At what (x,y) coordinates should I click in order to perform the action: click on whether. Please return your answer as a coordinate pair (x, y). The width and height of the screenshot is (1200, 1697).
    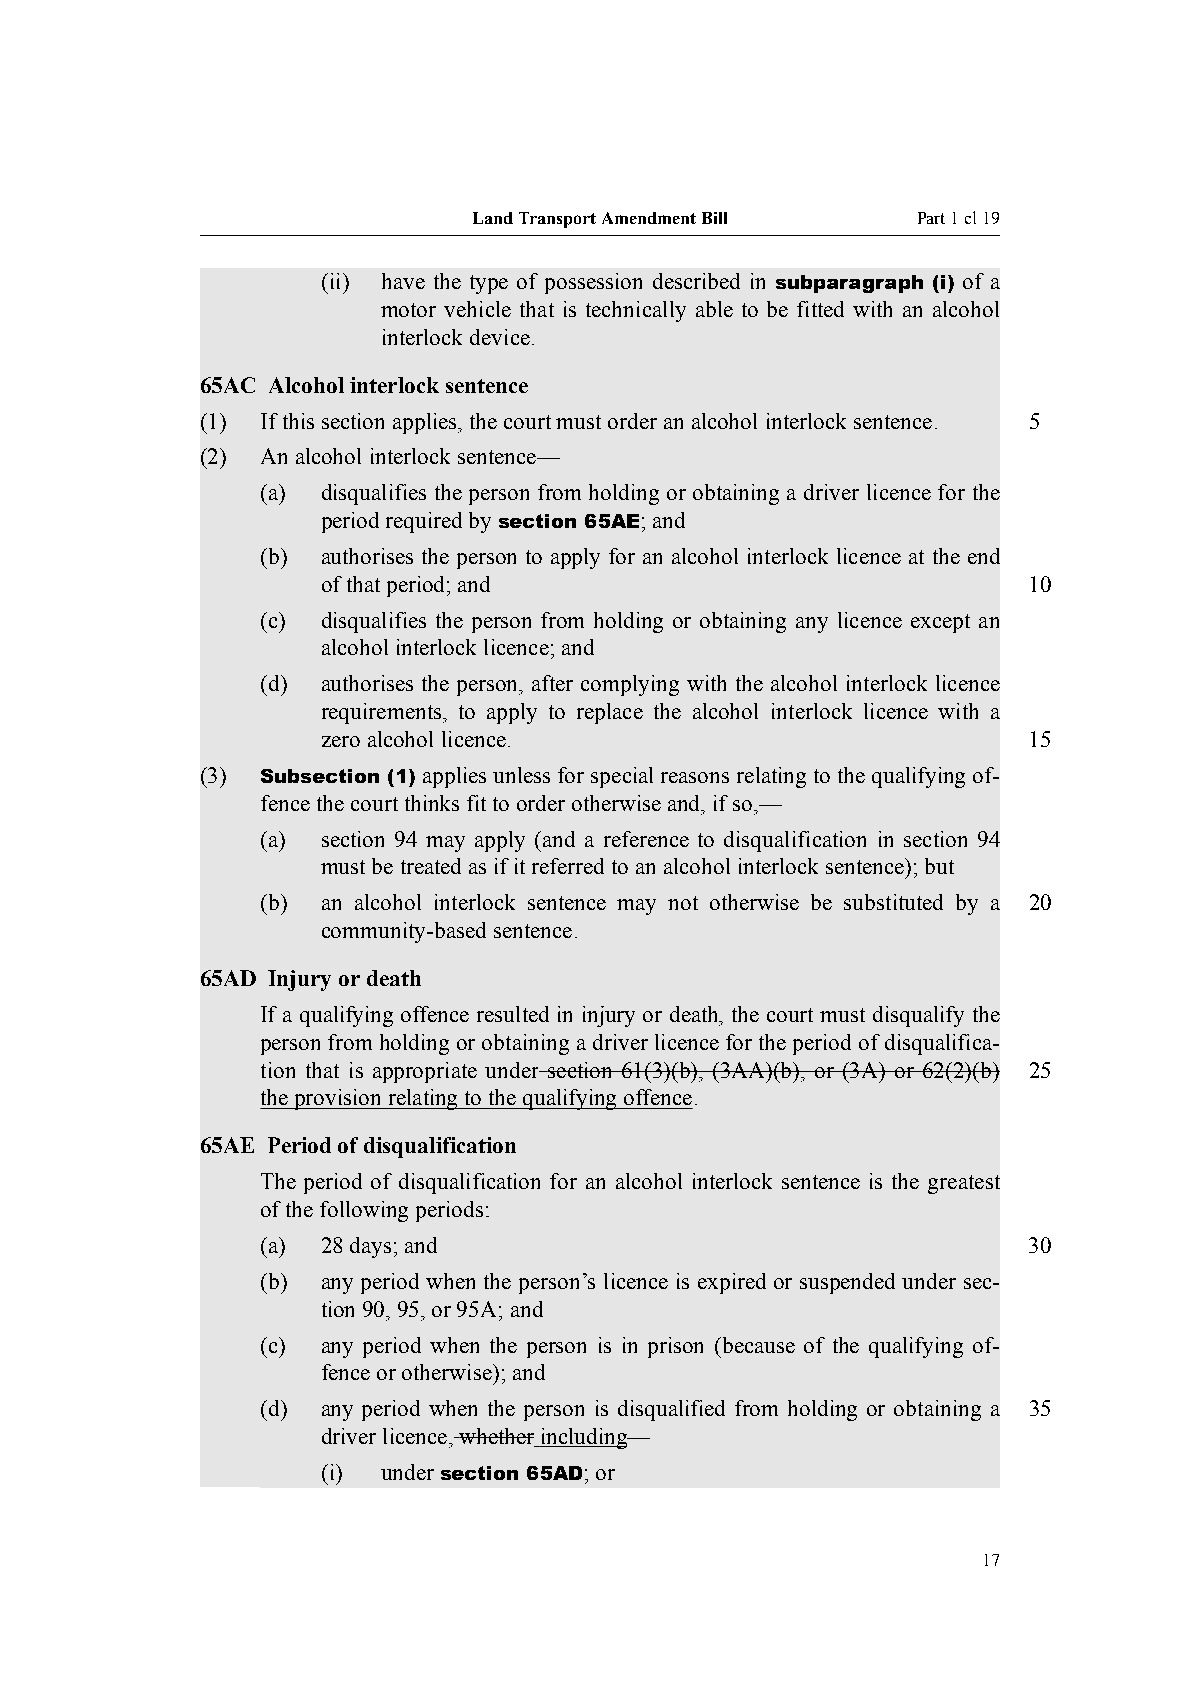
    Looking at the image, I should click on (497, 1437).
